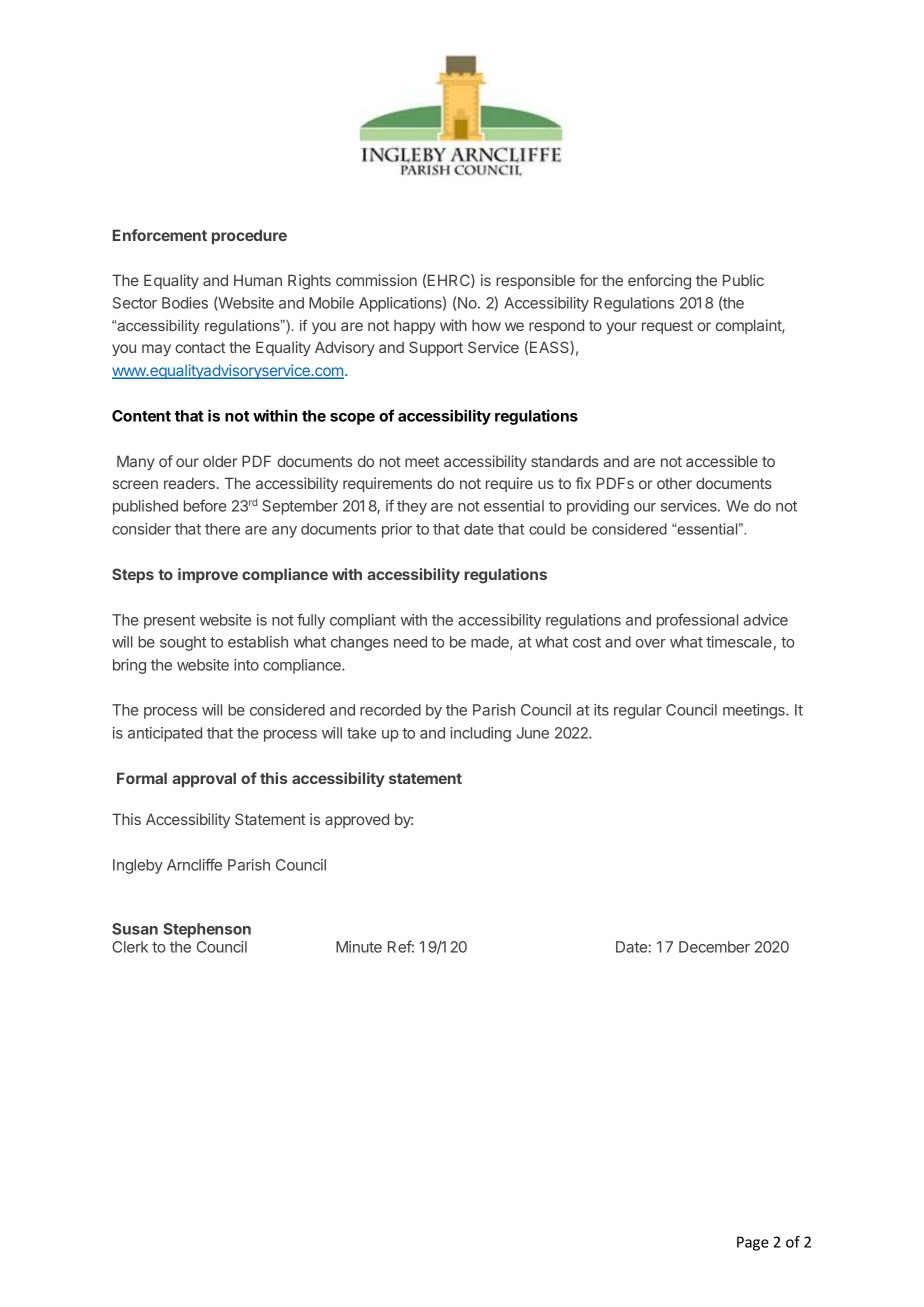  What do you see at coordinates (165, 734) in the document?
I see `anticipated` at bounding box center [165, 734].
